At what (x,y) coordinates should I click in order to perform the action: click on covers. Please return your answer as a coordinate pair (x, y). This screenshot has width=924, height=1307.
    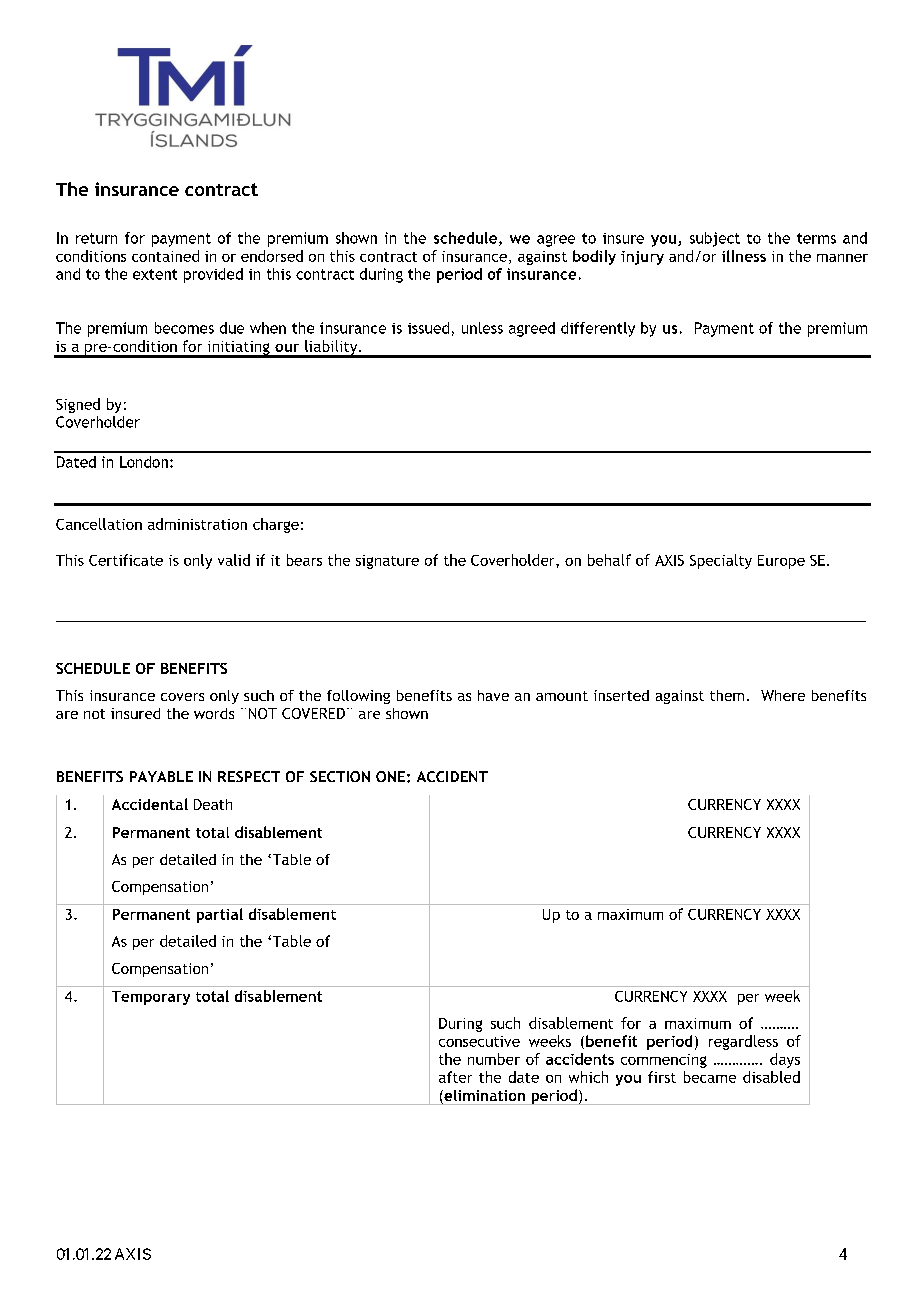
    Looking at the image, I should click on (182, 697).
